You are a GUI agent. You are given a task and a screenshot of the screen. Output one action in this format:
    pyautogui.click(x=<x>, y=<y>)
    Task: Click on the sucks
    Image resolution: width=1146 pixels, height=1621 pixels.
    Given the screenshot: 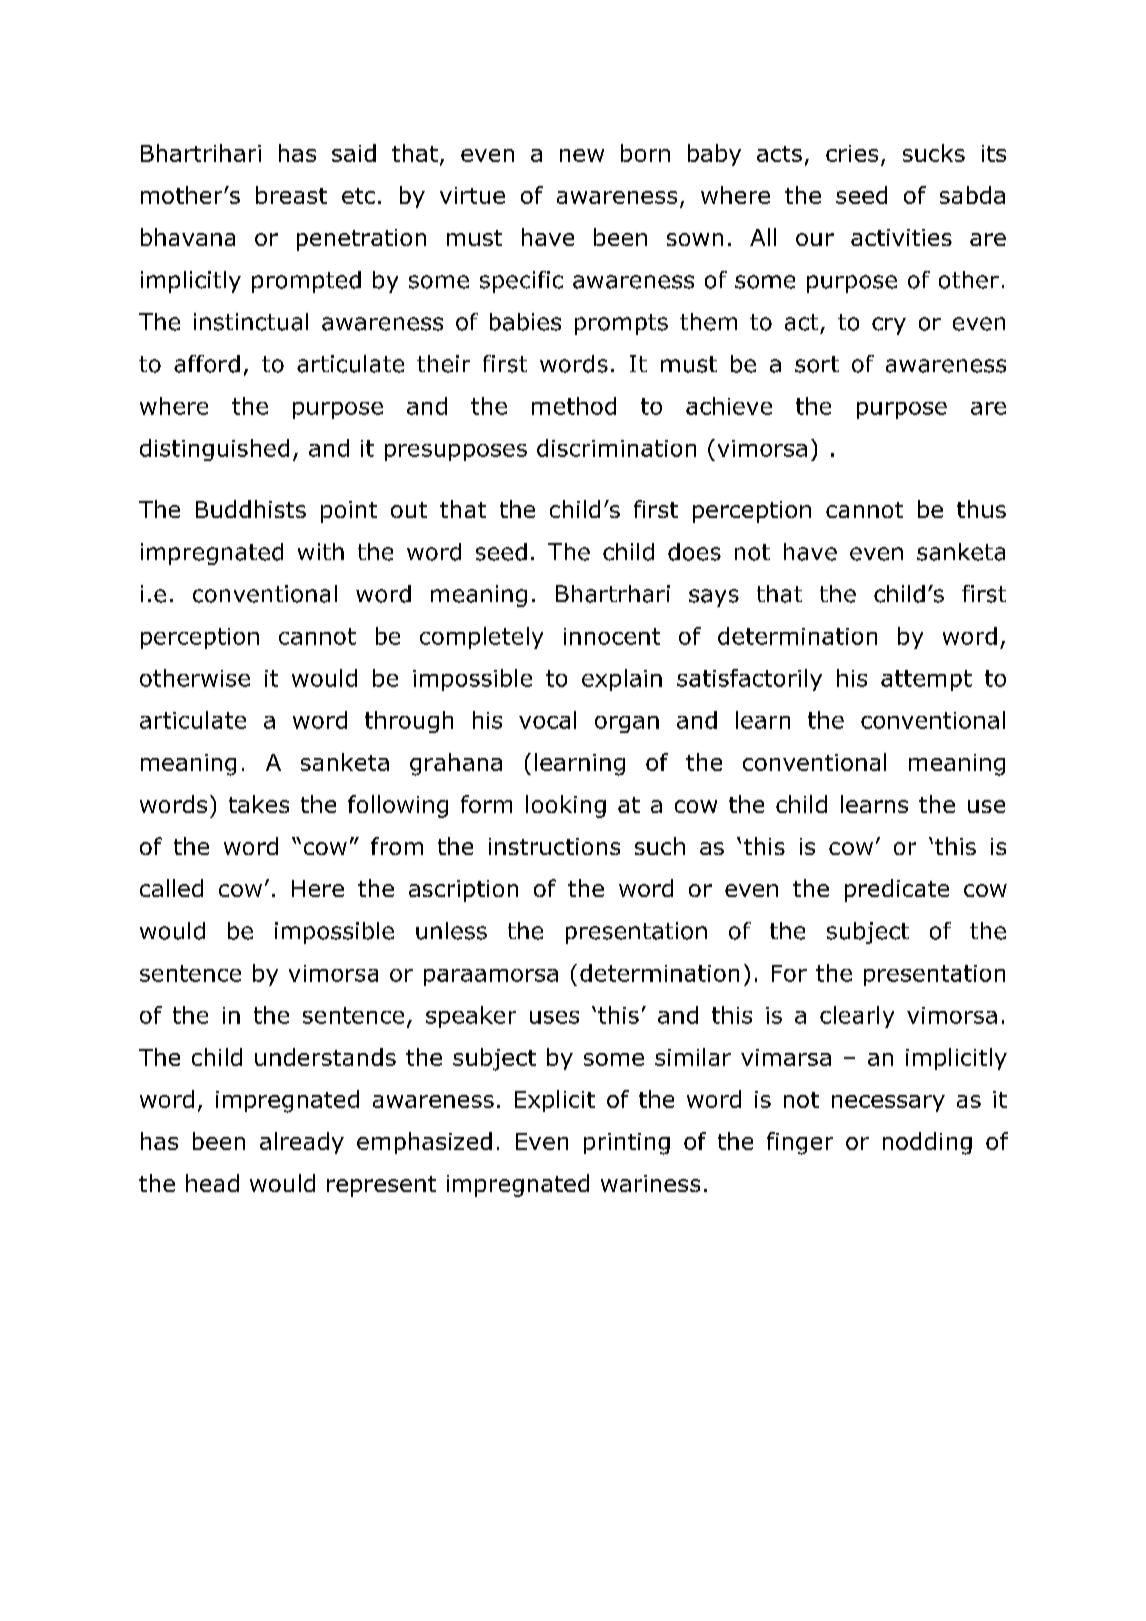 What is the action you would take?
    pyautogui.click(x=934, y=153)
